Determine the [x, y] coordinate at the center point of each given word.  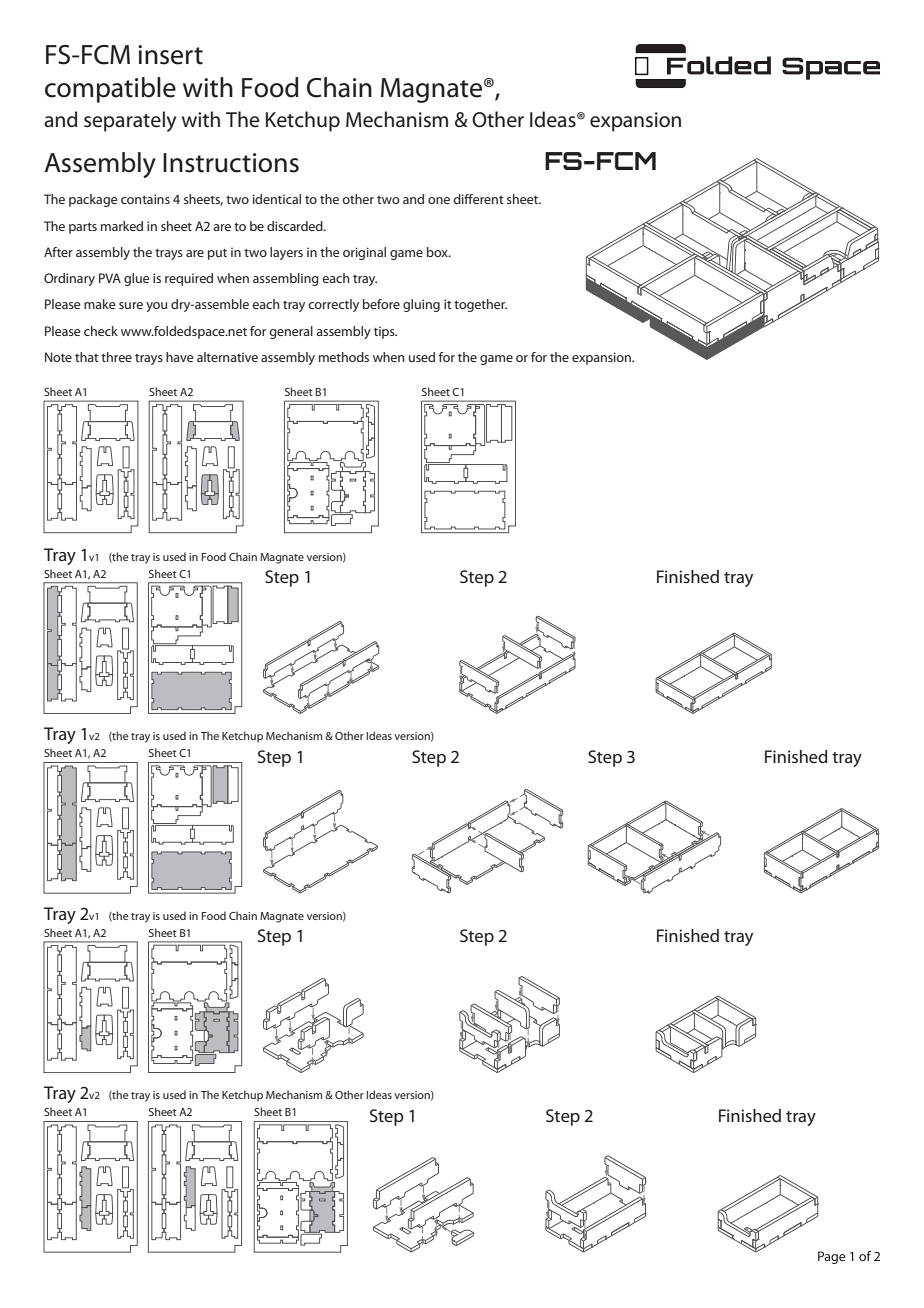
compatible [110, 90]
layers [286, 253]
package [93, 200]
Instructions [231, 163]
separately [130, 121]
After [58, 252]
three [116, 357]
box [438, 252]
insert [170, 55]
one [439, 200]
